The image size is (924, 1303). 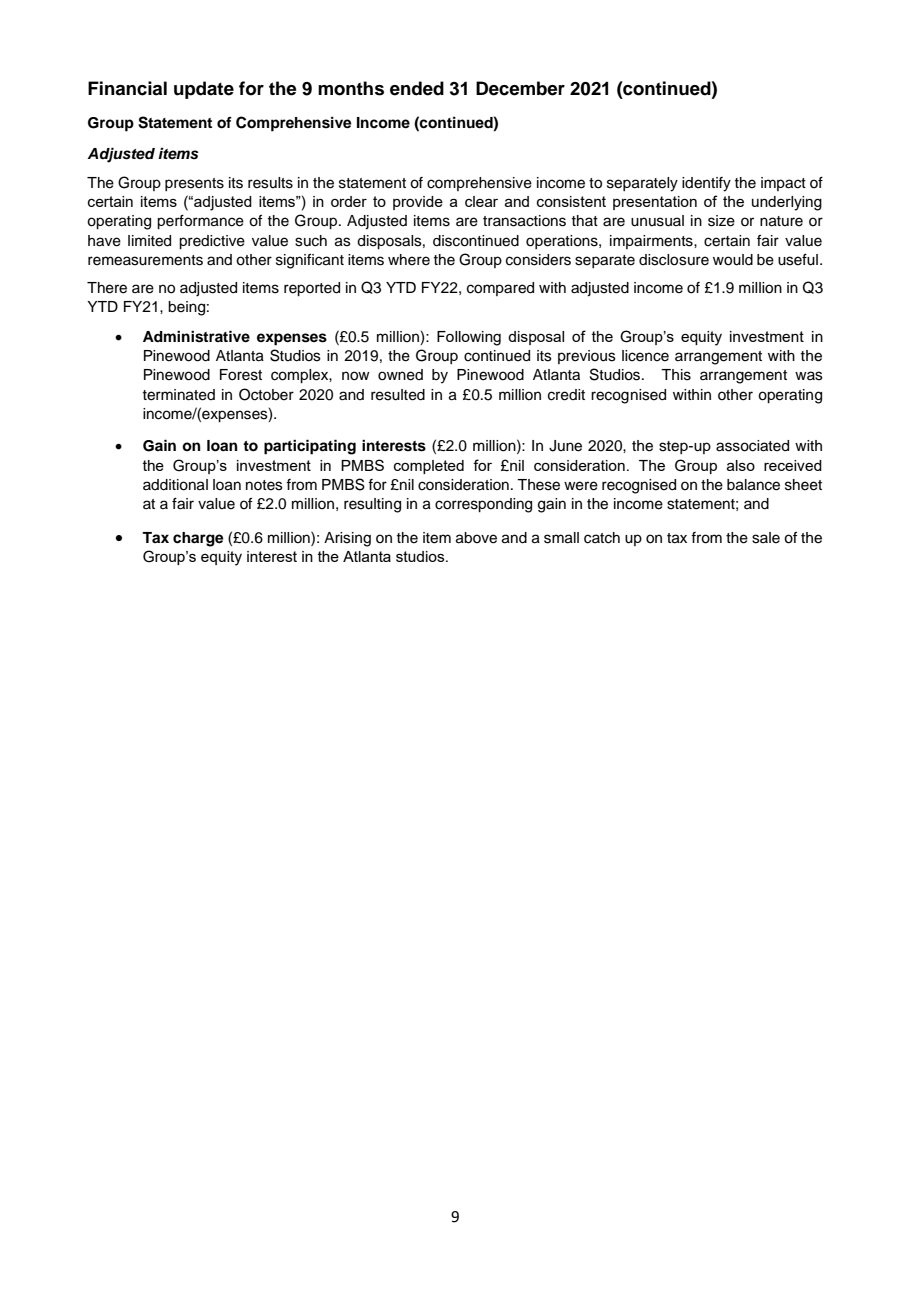 What do you see at coordinates (520, 88) in the image?
I see `December` at bounding box center [520, 88].
